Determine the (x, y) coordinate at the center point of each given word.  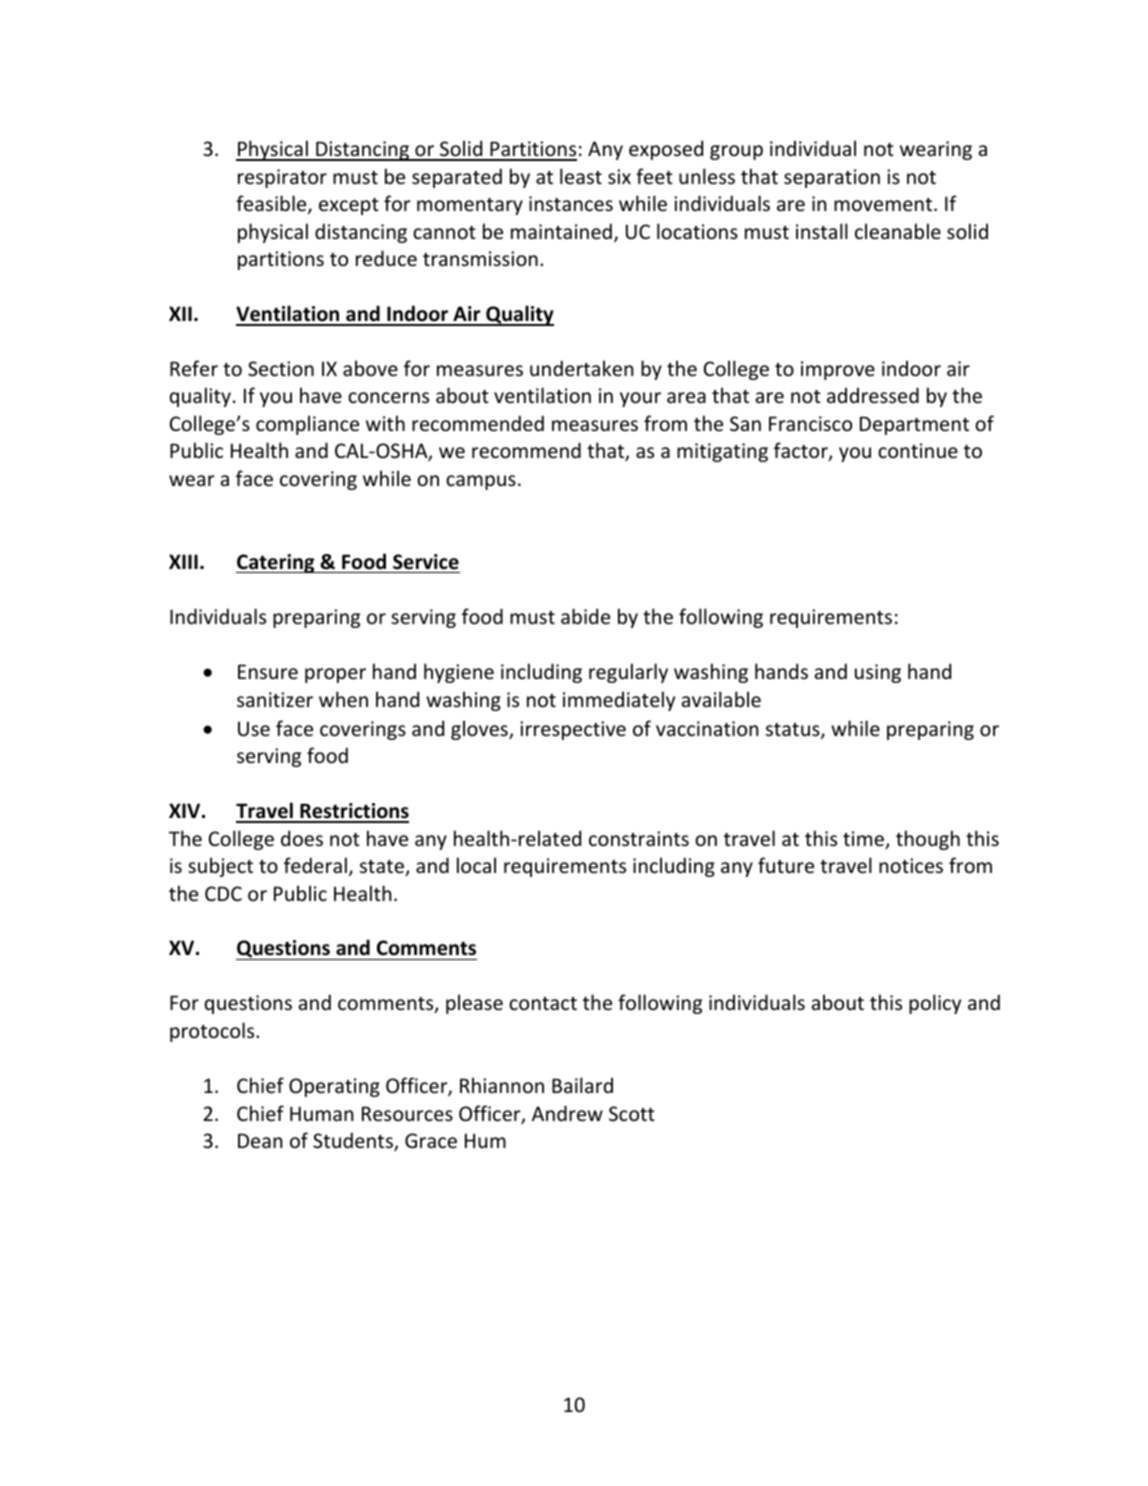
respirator (282, 178)
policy (935, 1004)
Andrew (567, 1113)
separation (832, 178)
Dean (260, 1140)
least (581, 176)
